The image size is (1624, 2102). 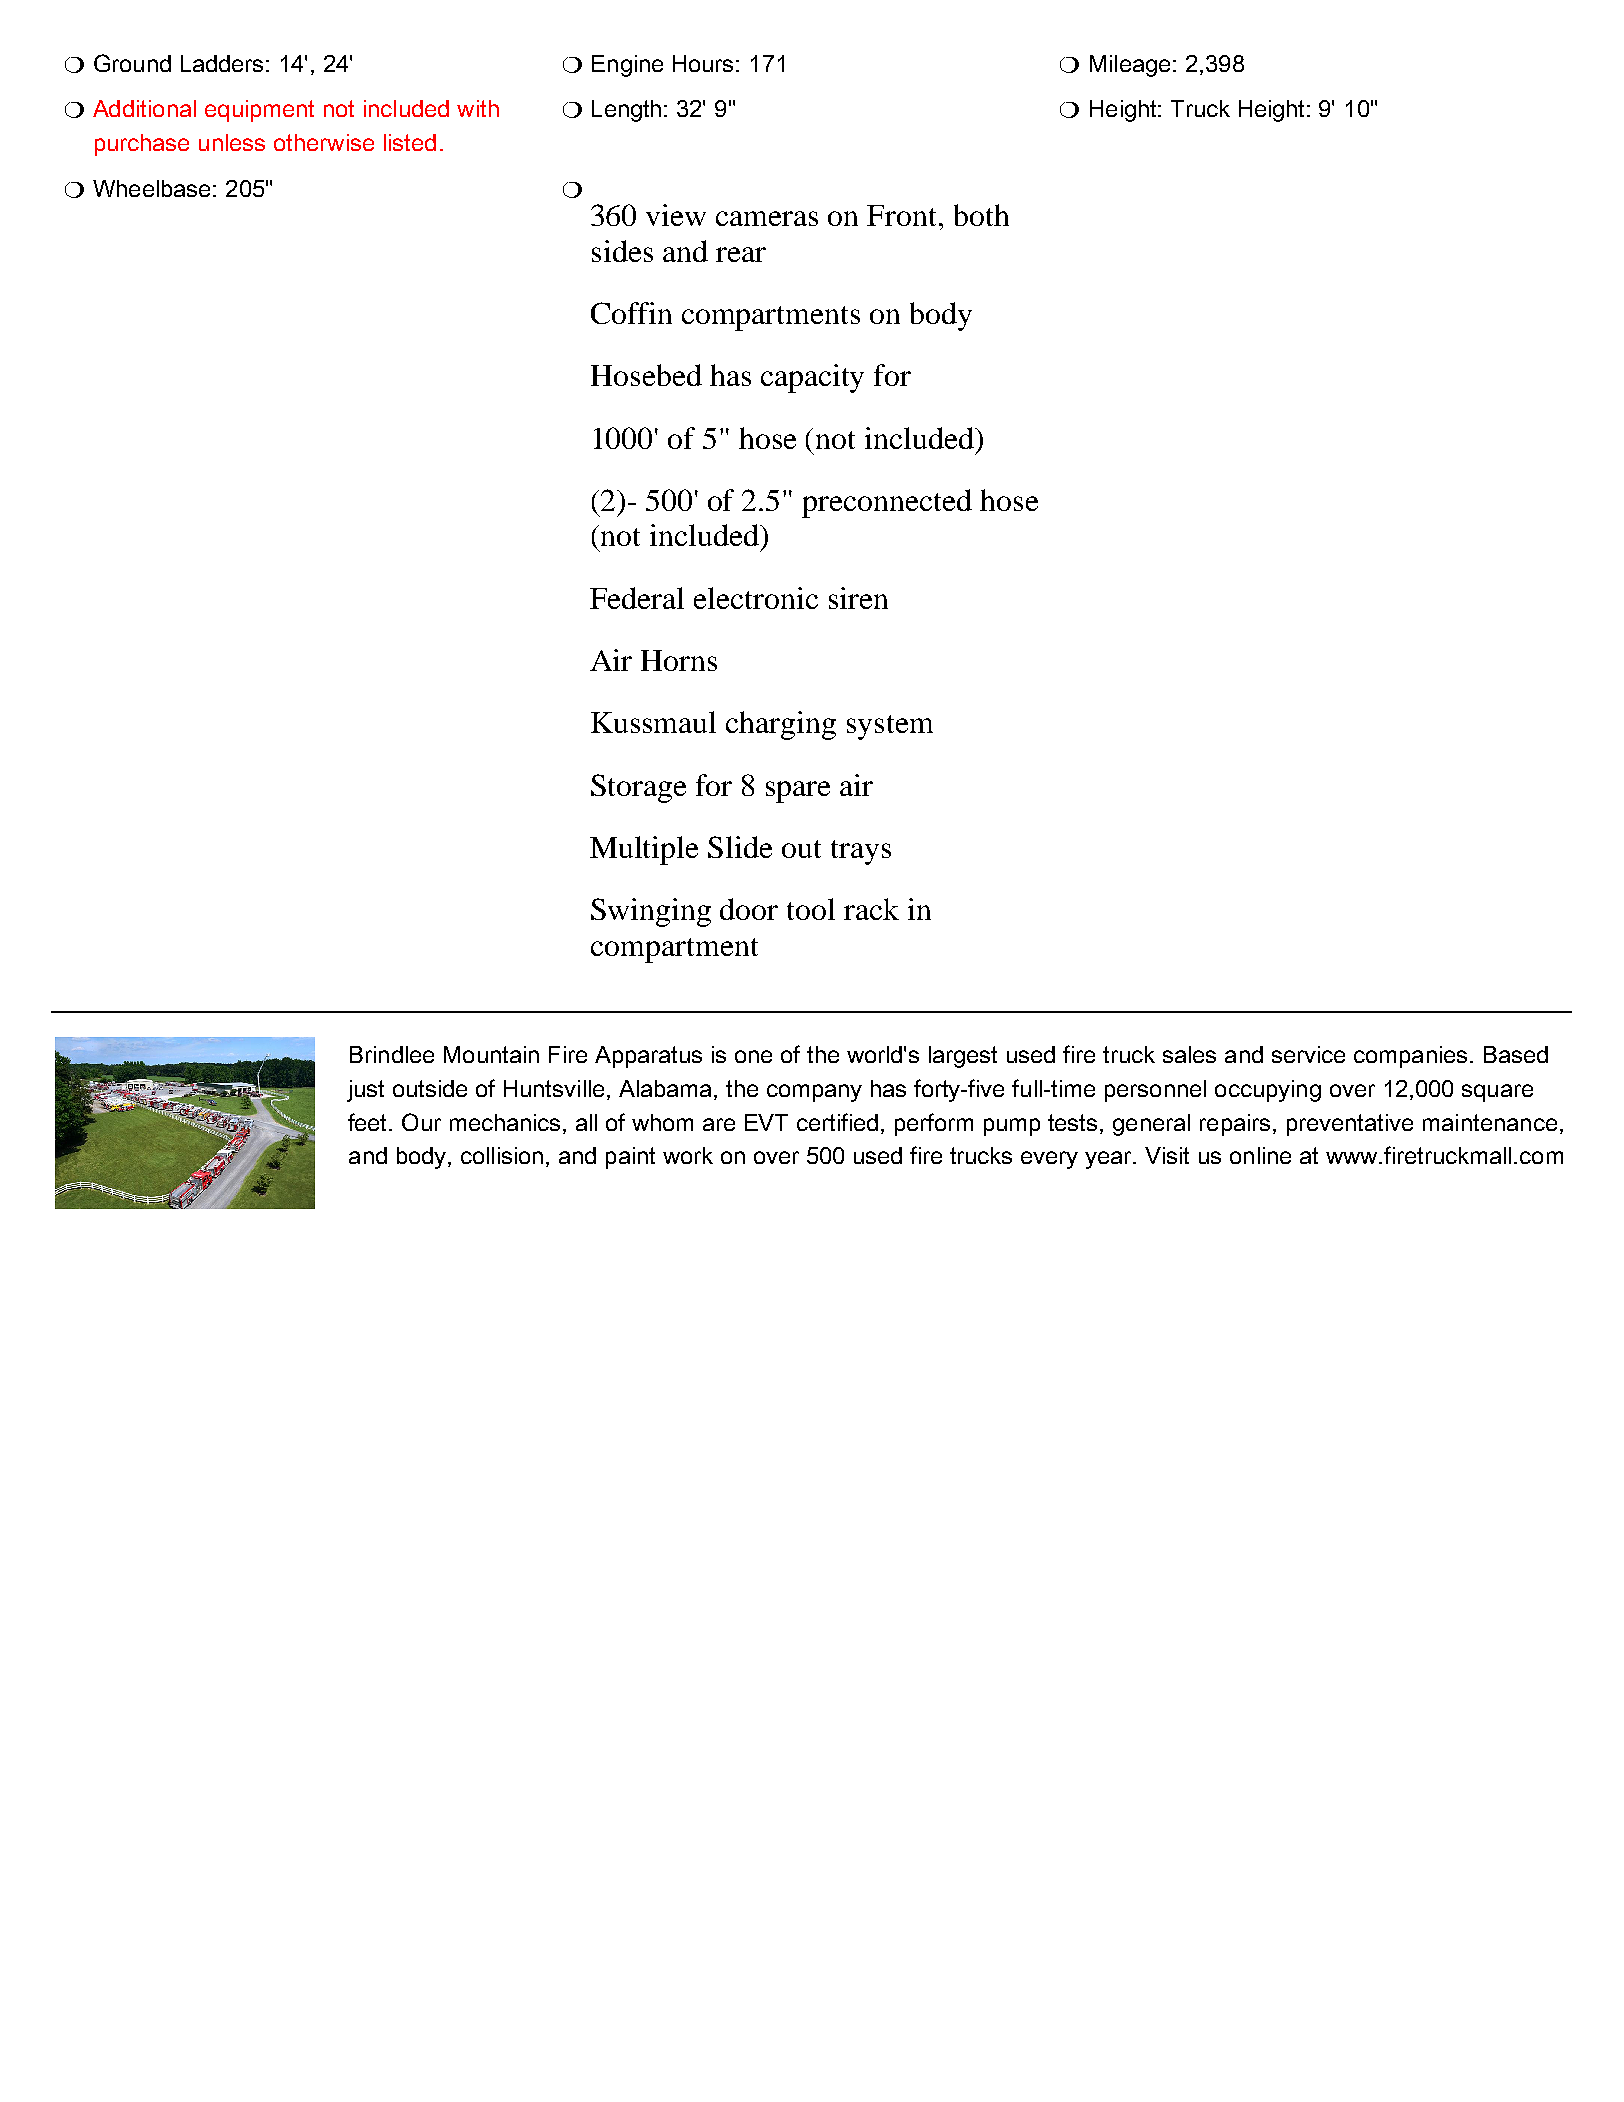 What do you see at coordinates (369, 1122) in the screenshot?
I see `feet` at bounding box center [369, 1122].
